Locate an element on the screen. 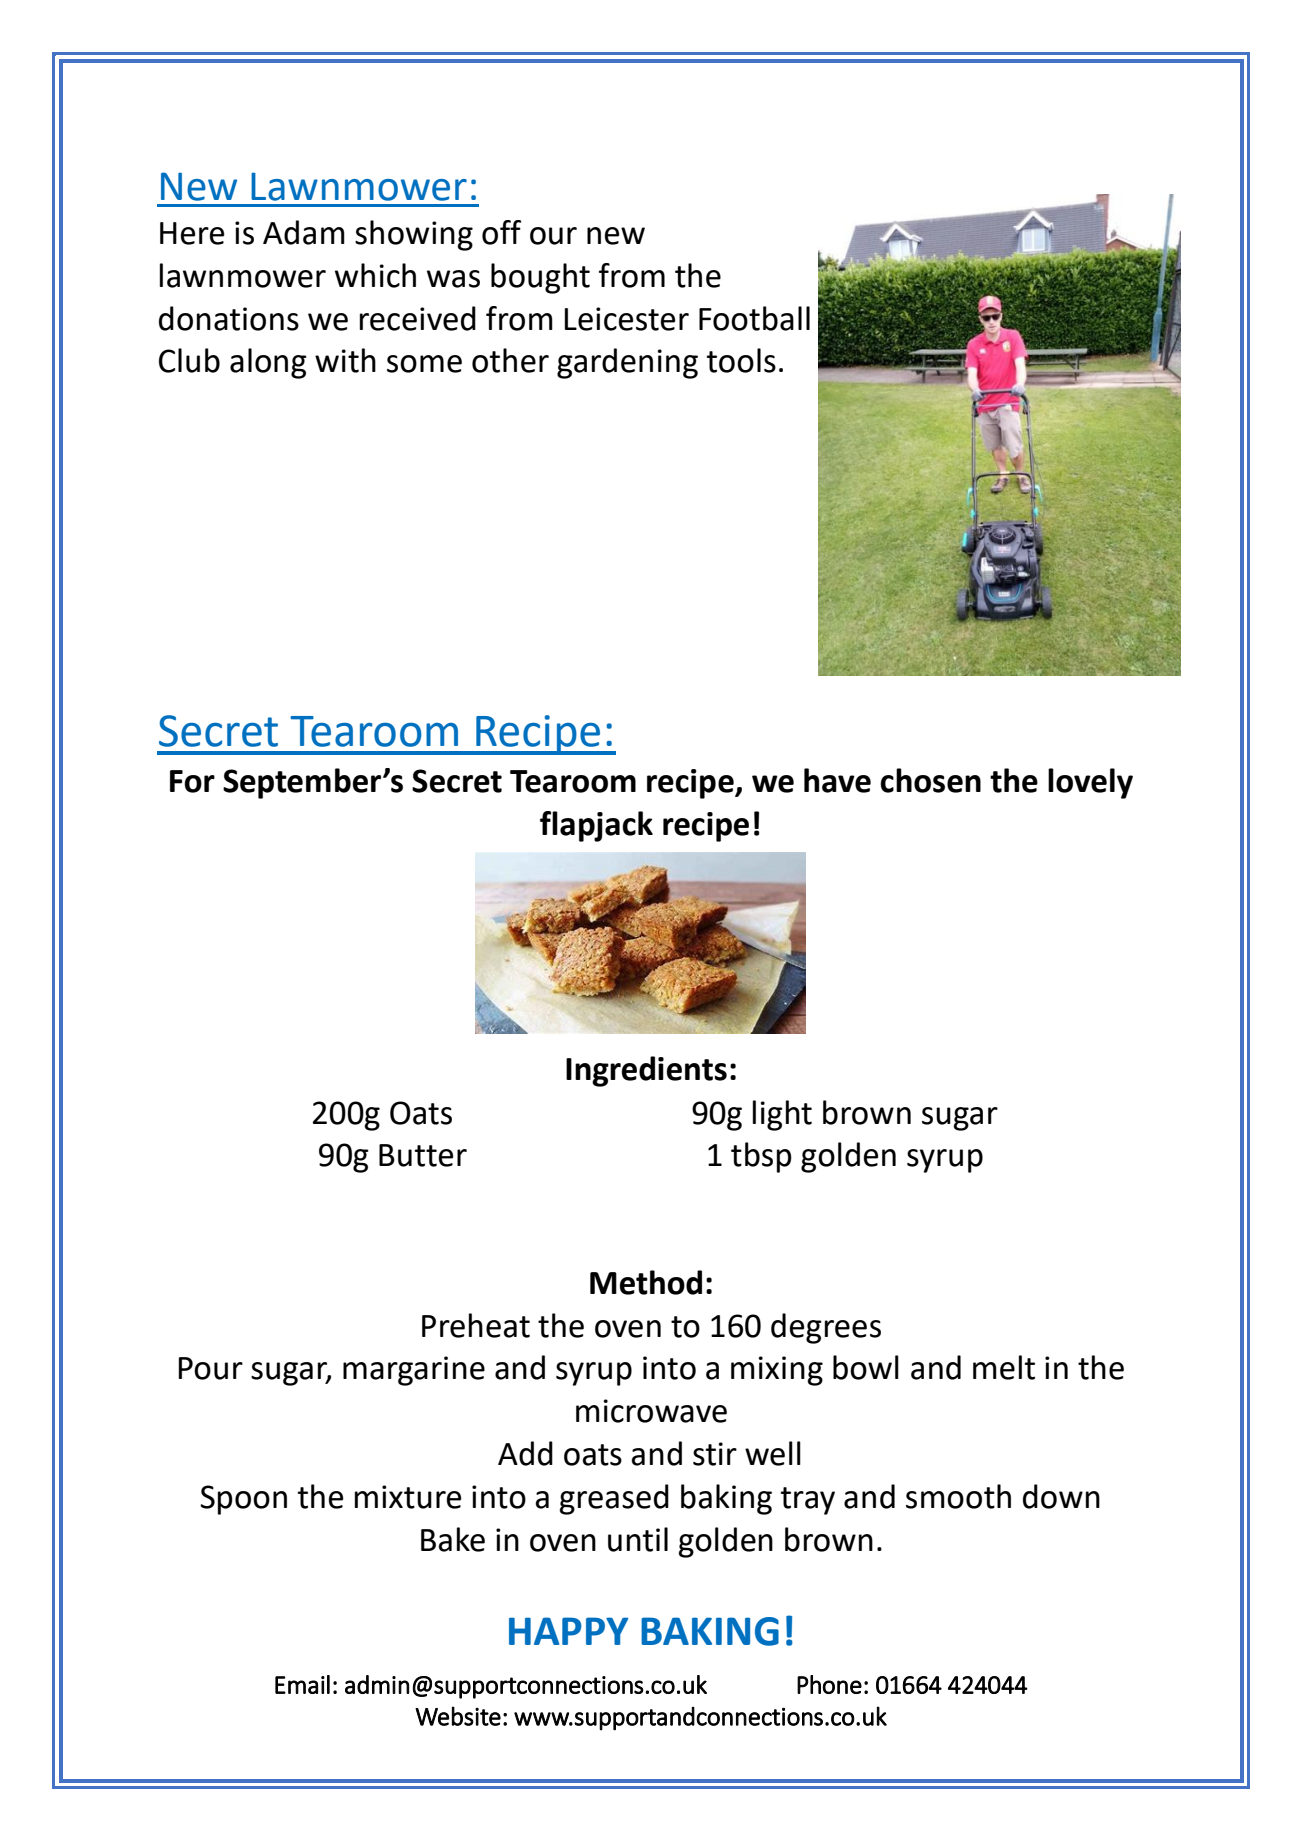  microwave is located at coordinates (651, 1411).
